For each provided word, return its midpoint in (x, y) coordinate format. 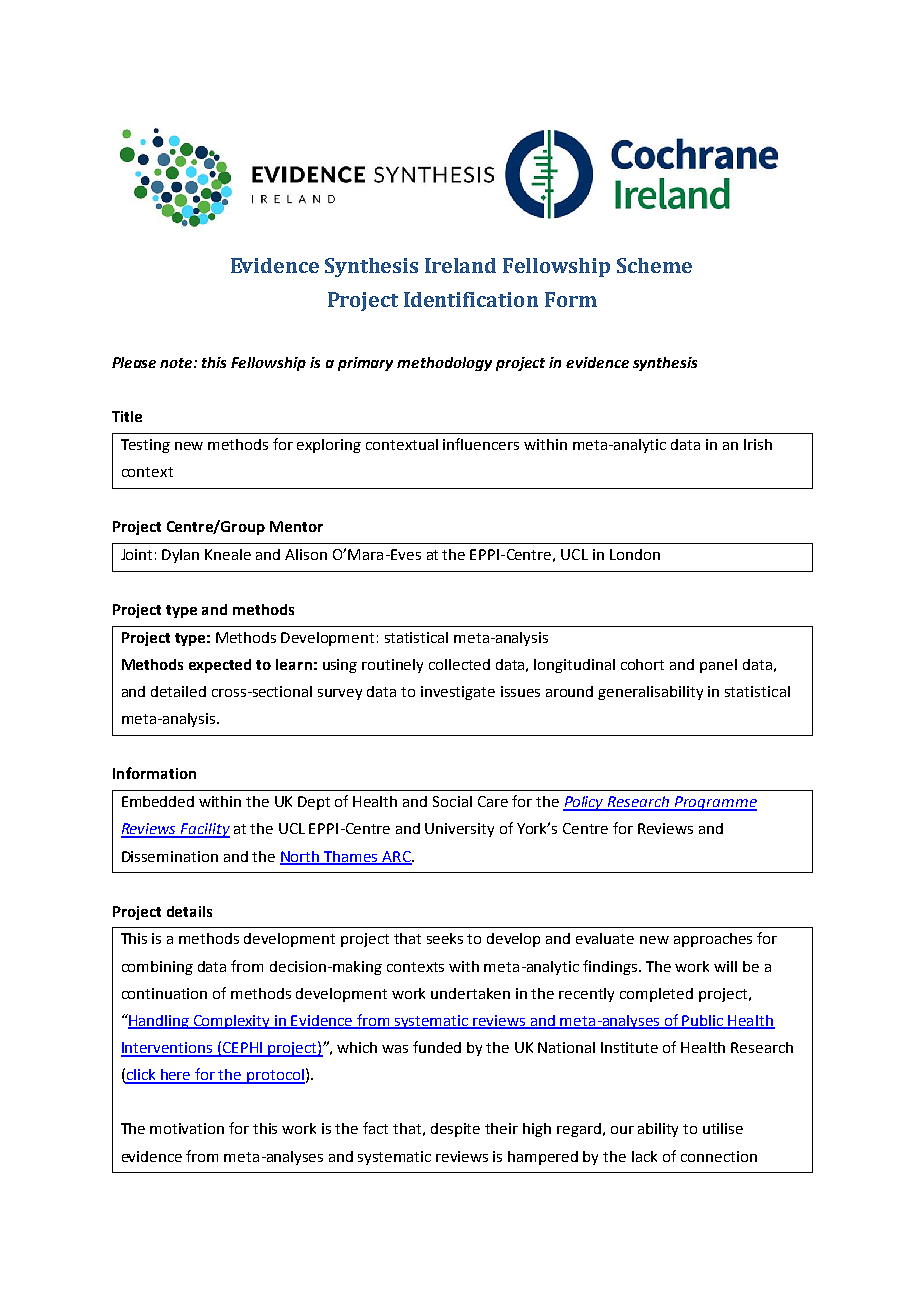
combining (157, 968)
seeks (445, 938)
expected (220, 666)
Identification (471, 299)
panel (718, 666)
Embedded (158, 801)
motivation (187, 1128)
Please (134, 362)
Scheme (654, 265)
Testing (145, 446)
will (725, 966)
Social (452, 801)
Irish (758, 444)
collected (459, 664)
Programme (715, 803)
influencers (481, 444)
